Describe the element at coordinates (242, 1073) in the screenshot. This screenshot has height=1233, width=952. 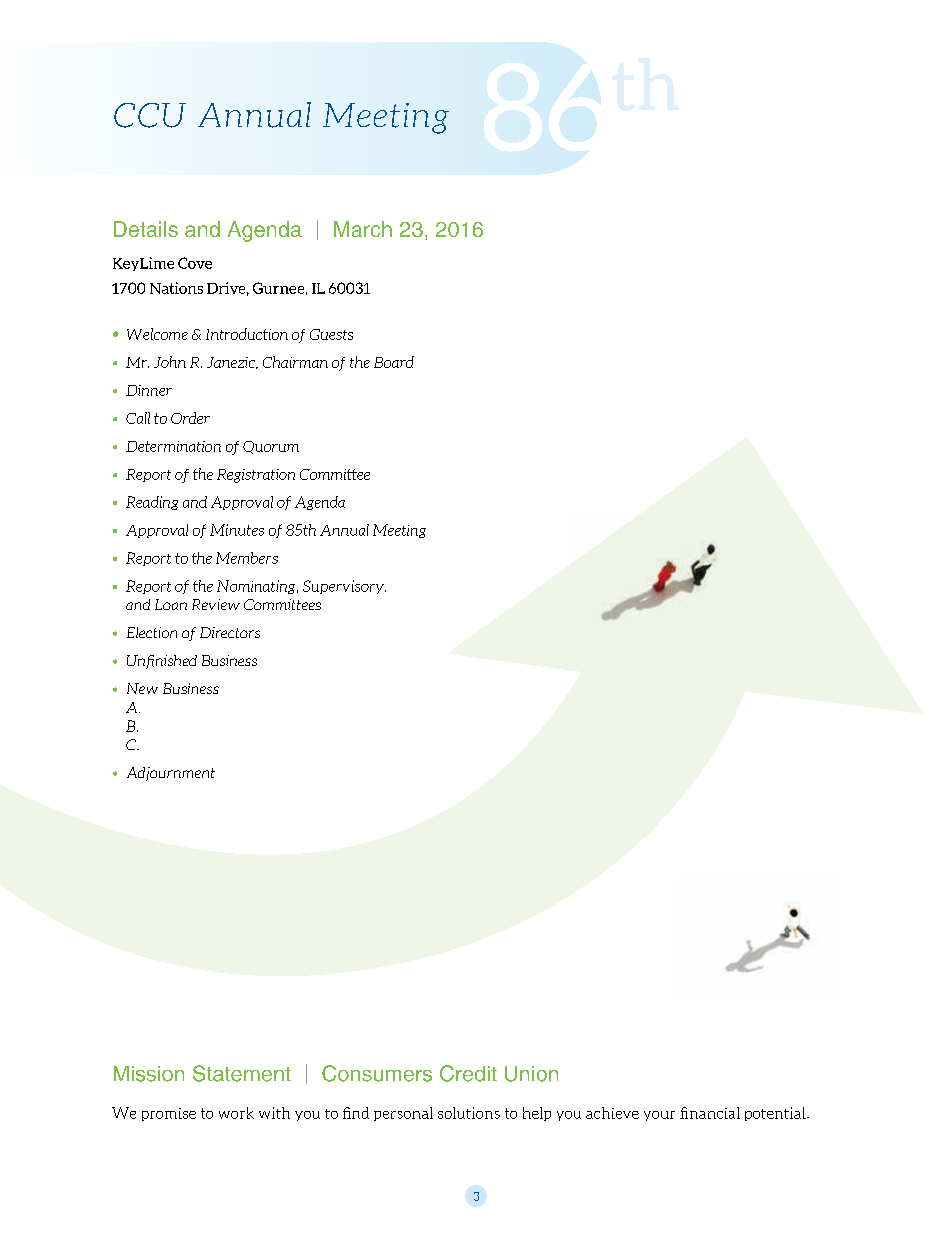
I see `Statement` at that location.
